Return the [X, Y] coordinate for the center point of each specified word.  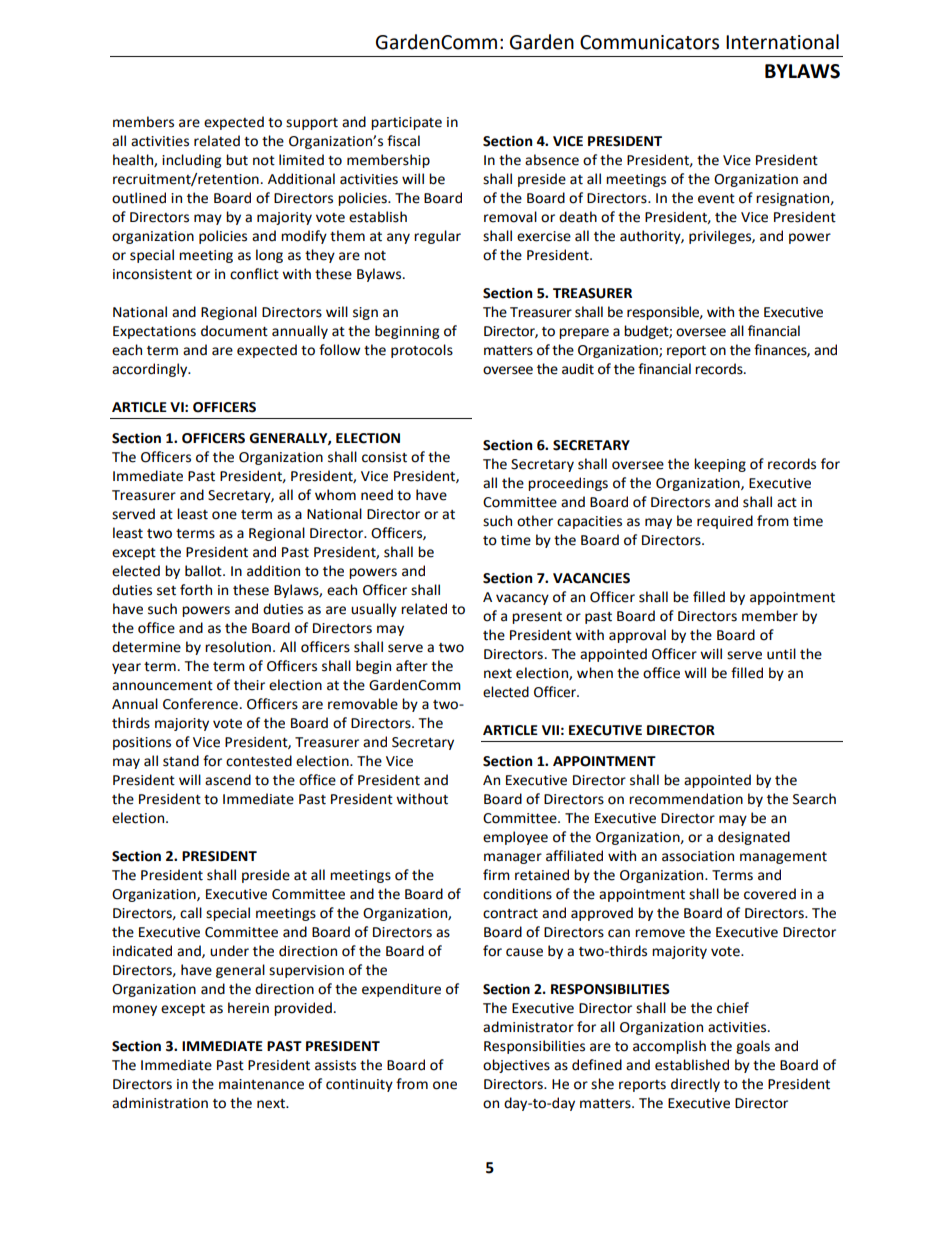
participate [406, 123]
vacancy [522, 599]
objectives [516, 1066]
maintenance [261, 1084]
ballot [204, 571]
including [191, 161]
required [725, 522]
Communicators [649, 42]
